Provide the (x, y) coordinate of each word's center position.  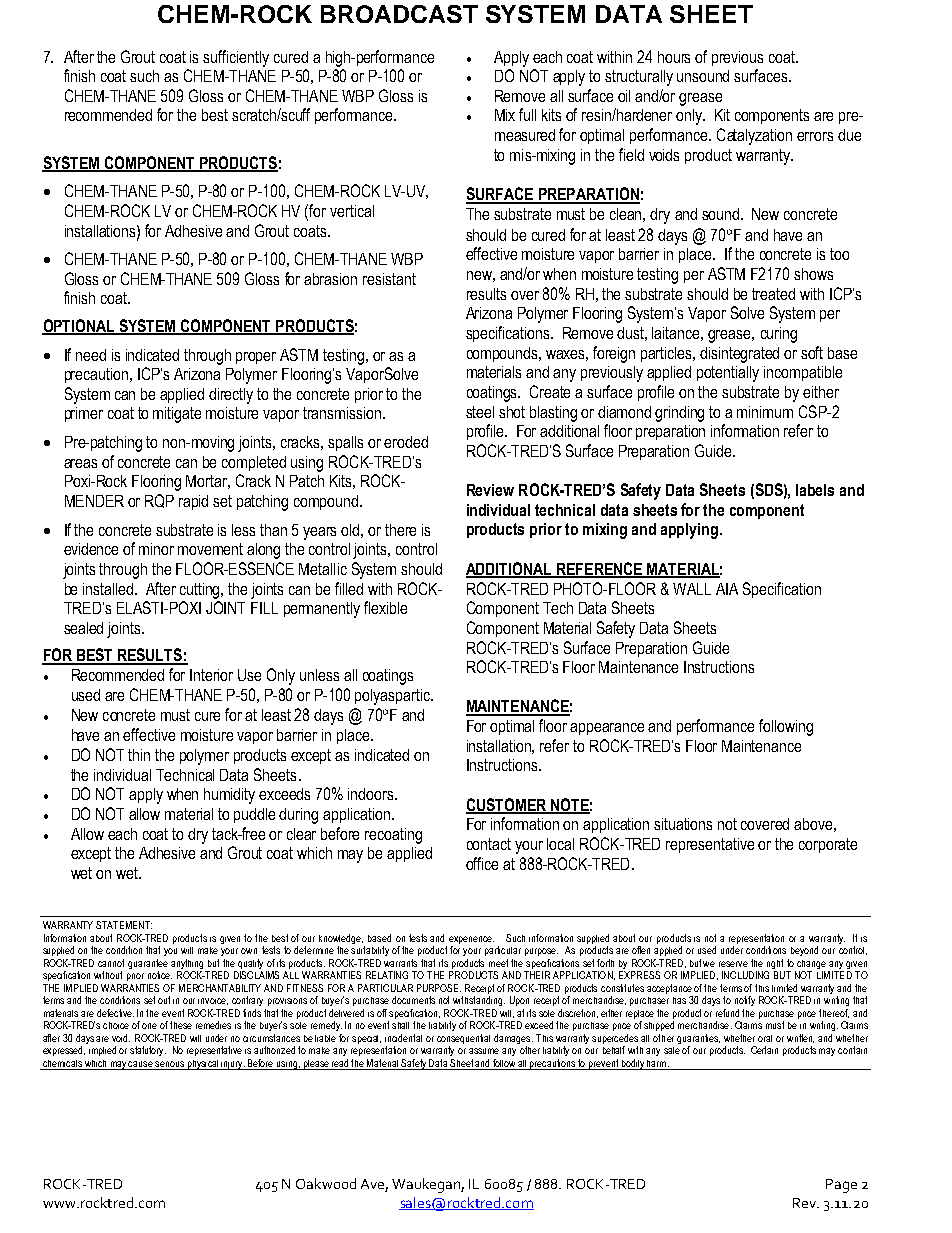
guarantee (148, 964)
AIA (727, 589)
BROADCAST (399, 14)
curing (779, 335)
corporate (828, 845)
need (91, 355)
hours (674, 57)
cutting (201, 591)
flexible (385, 607)
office (482, 863)
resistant (389, 279)
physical (203, 1065)
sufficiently (236, 58)
